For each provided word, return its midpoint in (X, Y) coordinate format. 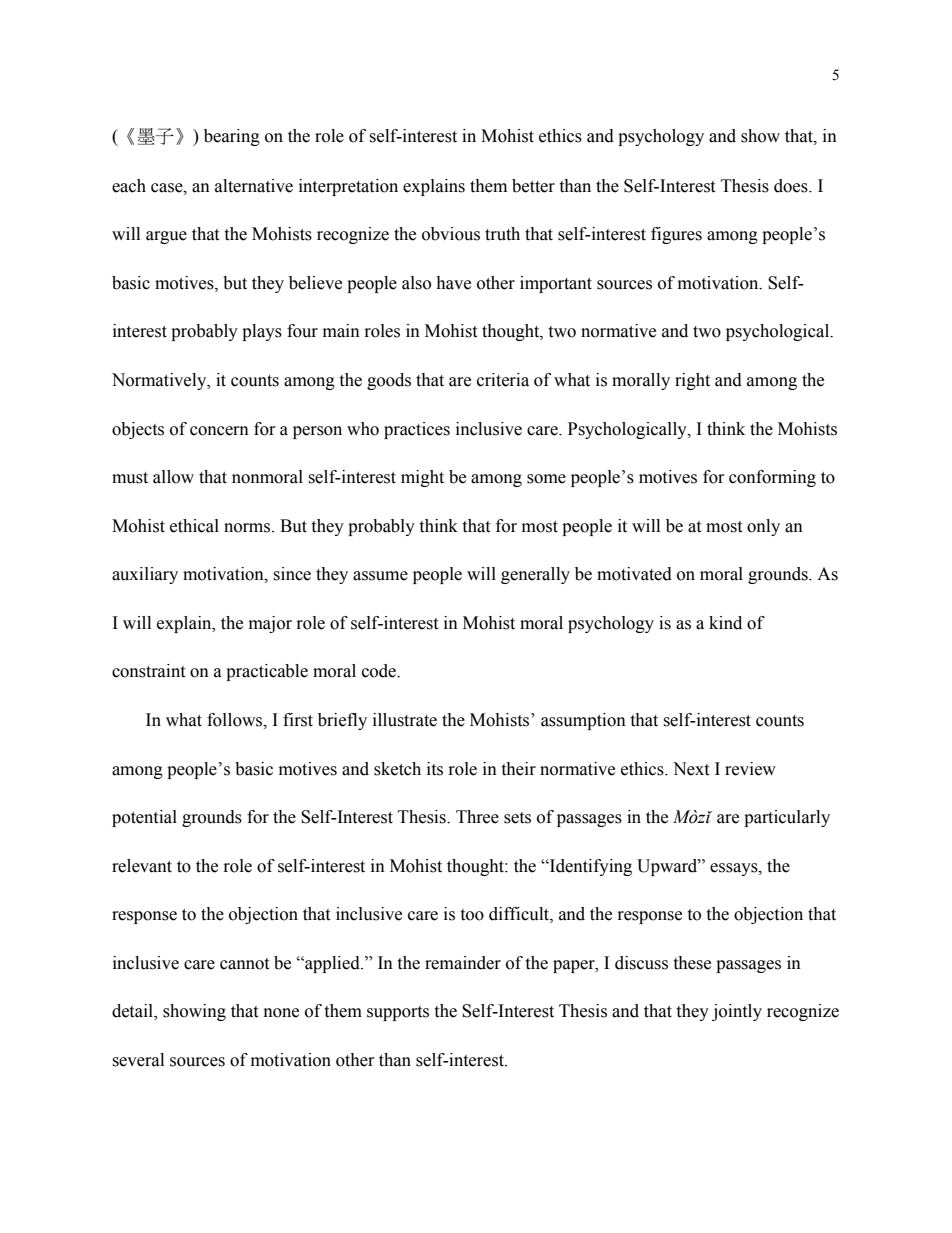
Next (691, 769)
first (298, 720)
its (435, 769)
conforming (772, 478)
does (792, 186)
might (422, 478)
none (281, 1013)
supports (398, 1013)
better (533, 186)
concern (219, 431)
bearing (232, 137)
